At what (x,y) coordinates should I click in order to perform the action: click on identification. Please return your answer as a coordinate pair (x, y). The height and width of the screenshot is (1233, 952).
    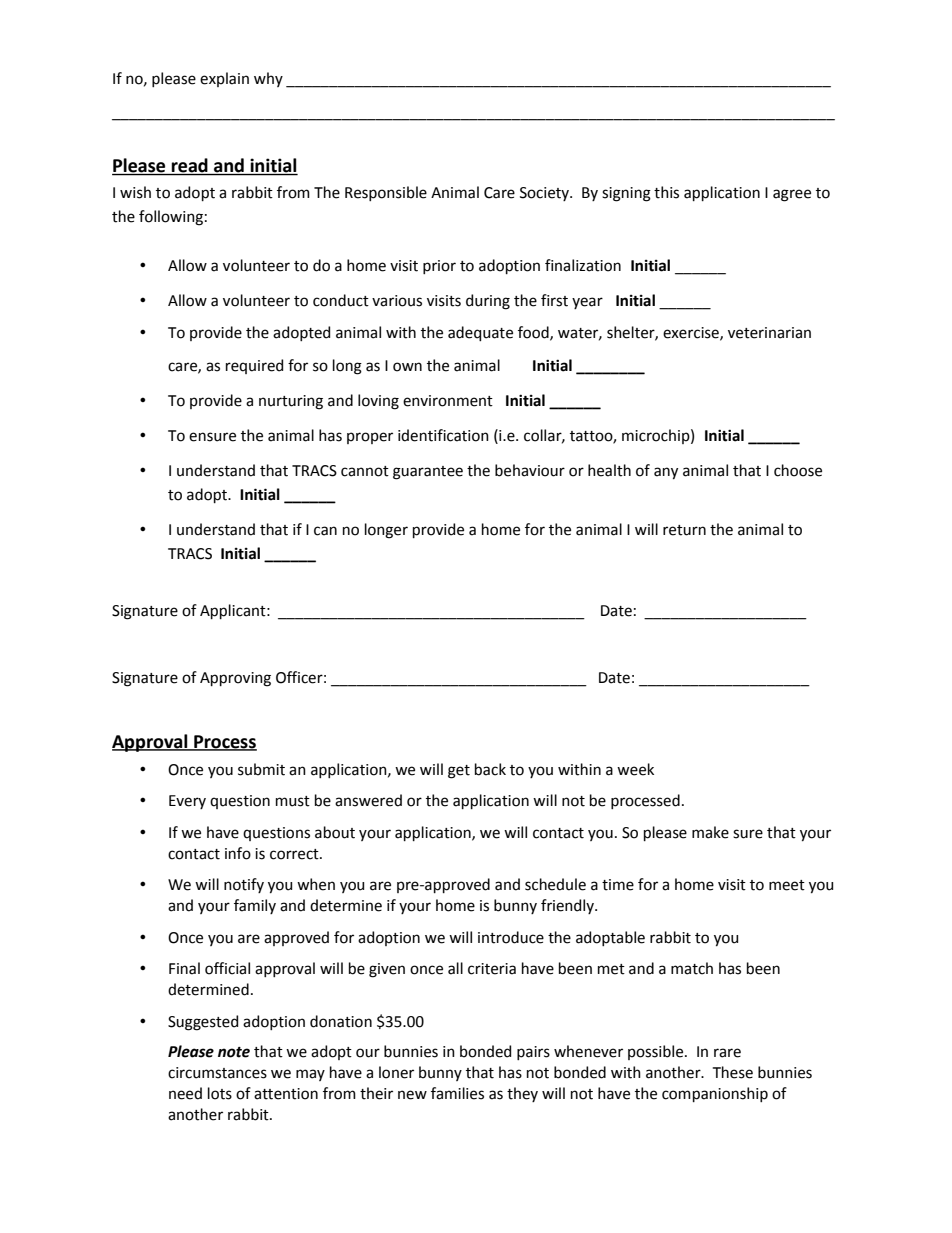
    Looking at the image, I should click on (443, 435).
